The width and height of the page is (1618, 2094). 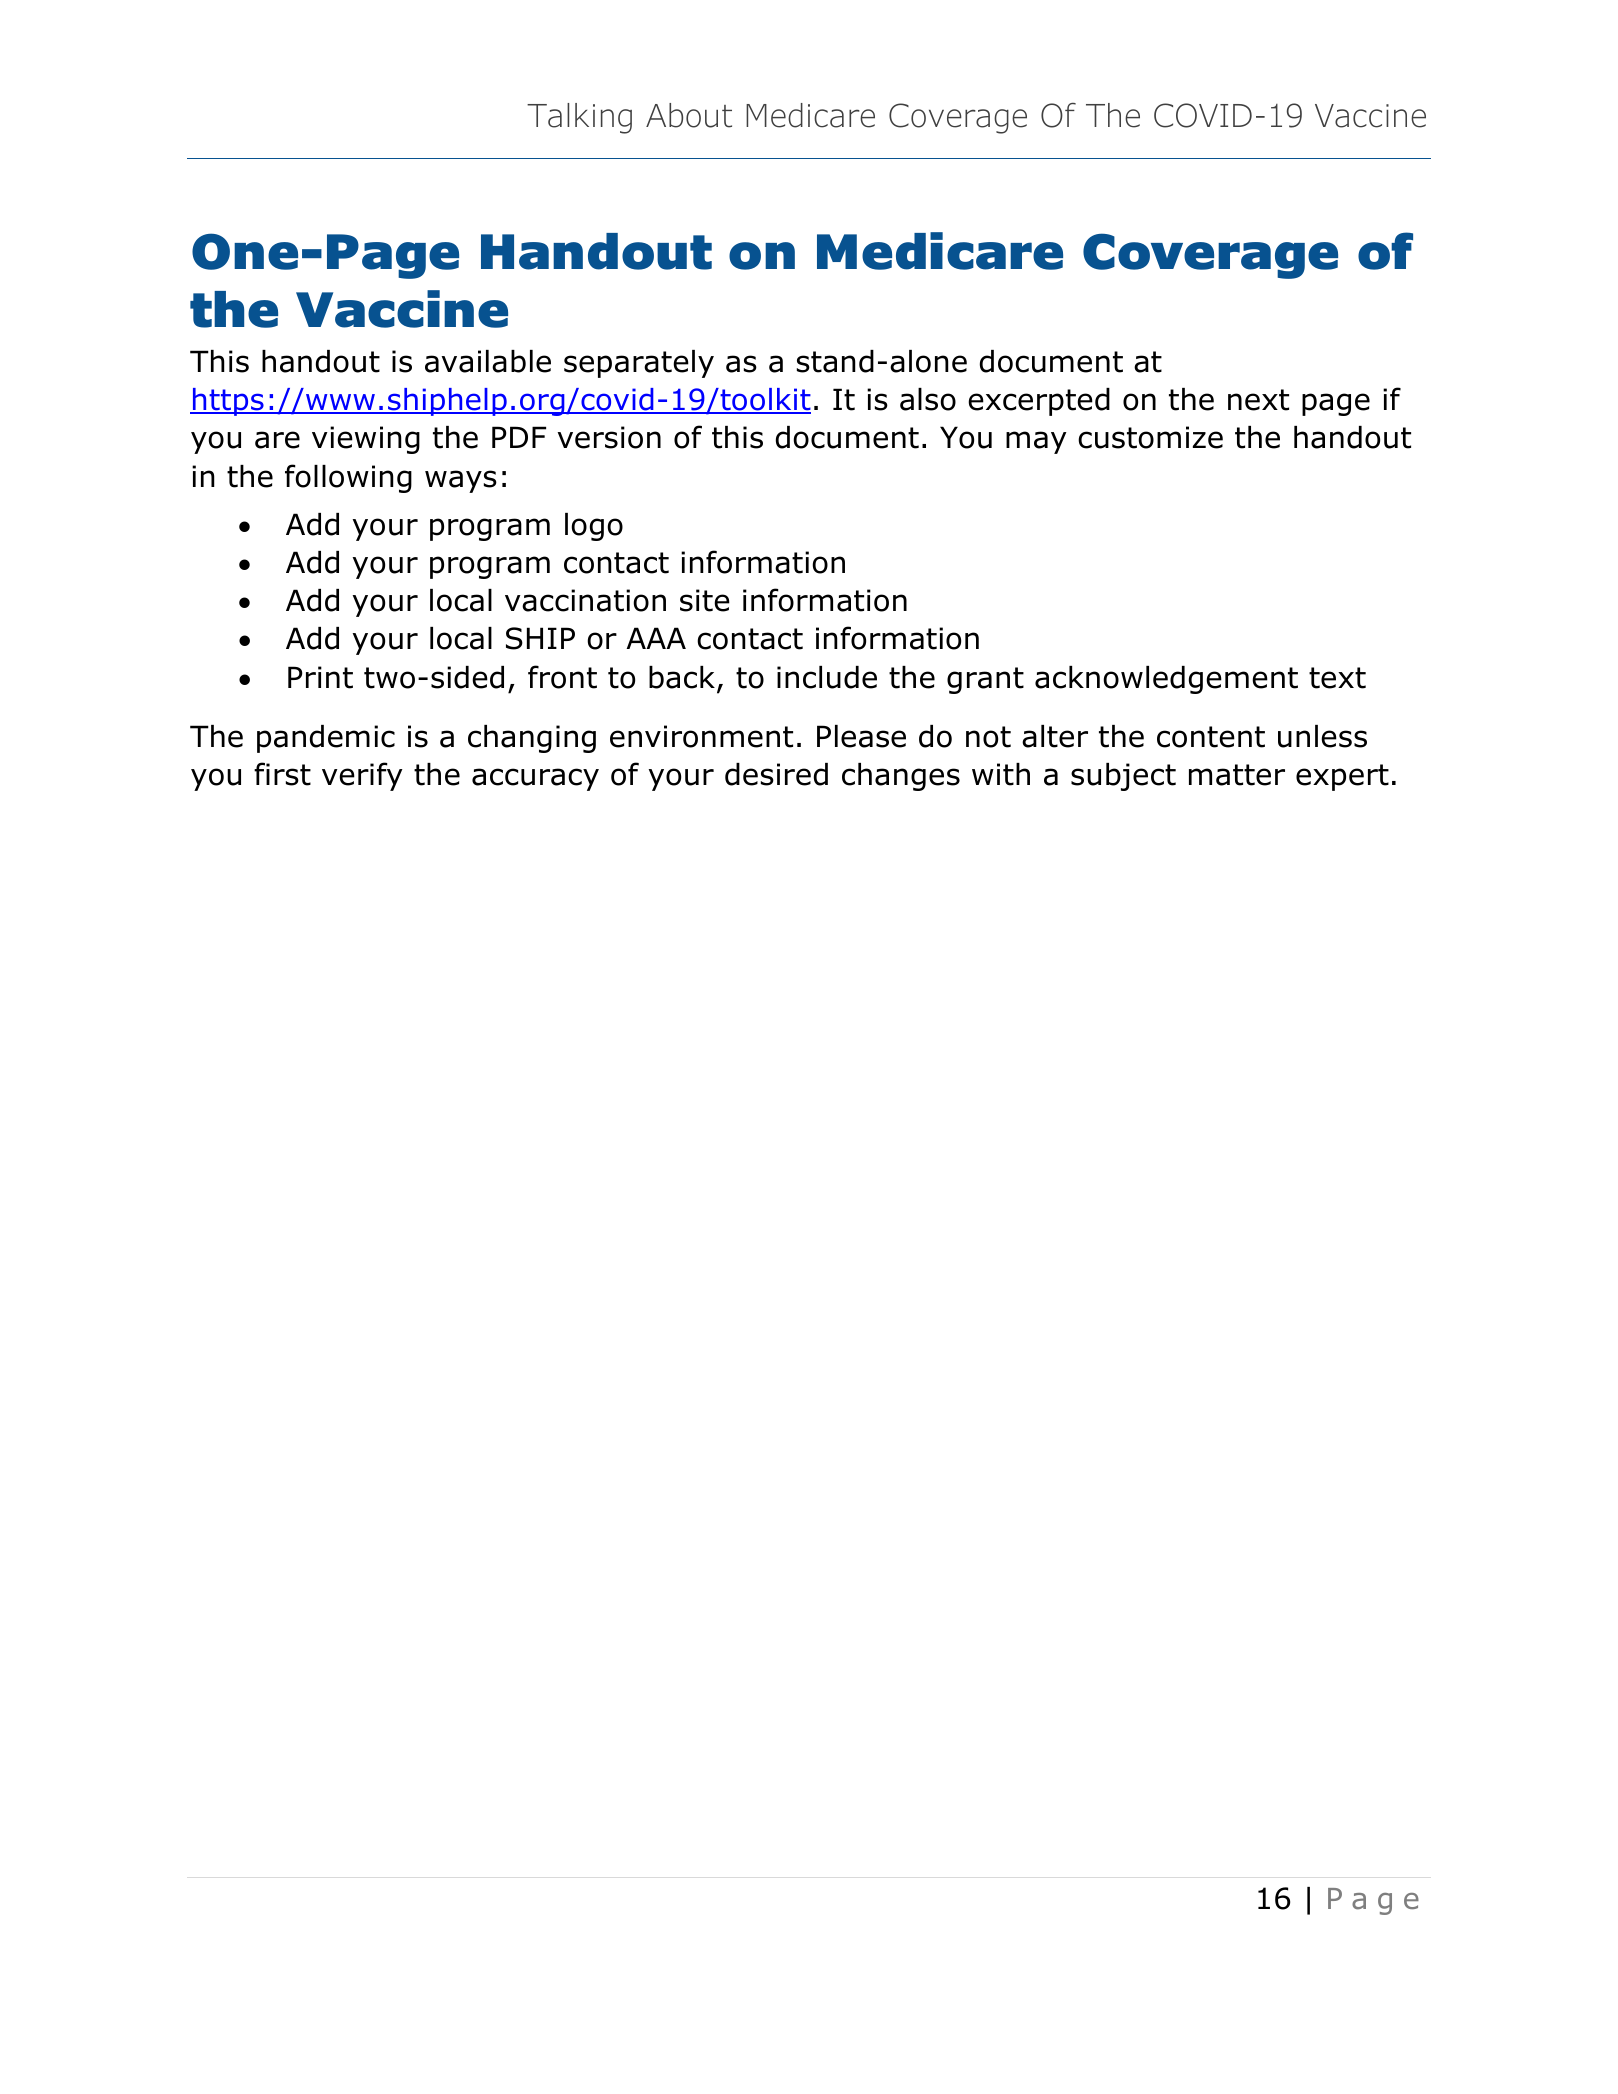 What do you see at coordinates (579, 118) in the page?
I see `Talking` at bounding box center [579, 118].
